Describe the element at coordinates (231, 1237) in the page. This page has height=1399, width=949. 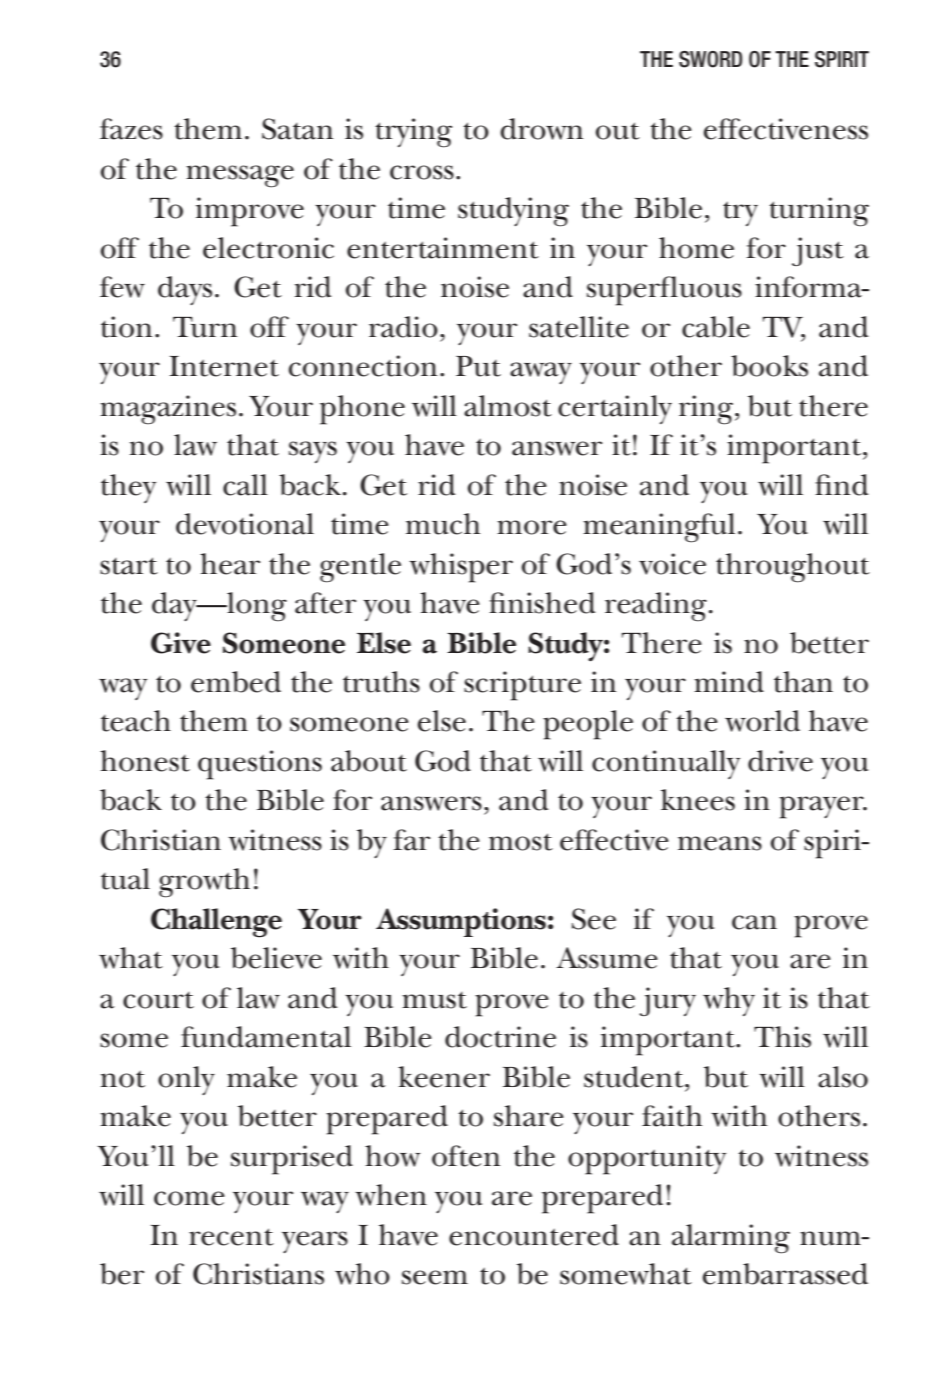
I see `recent` at that location.
